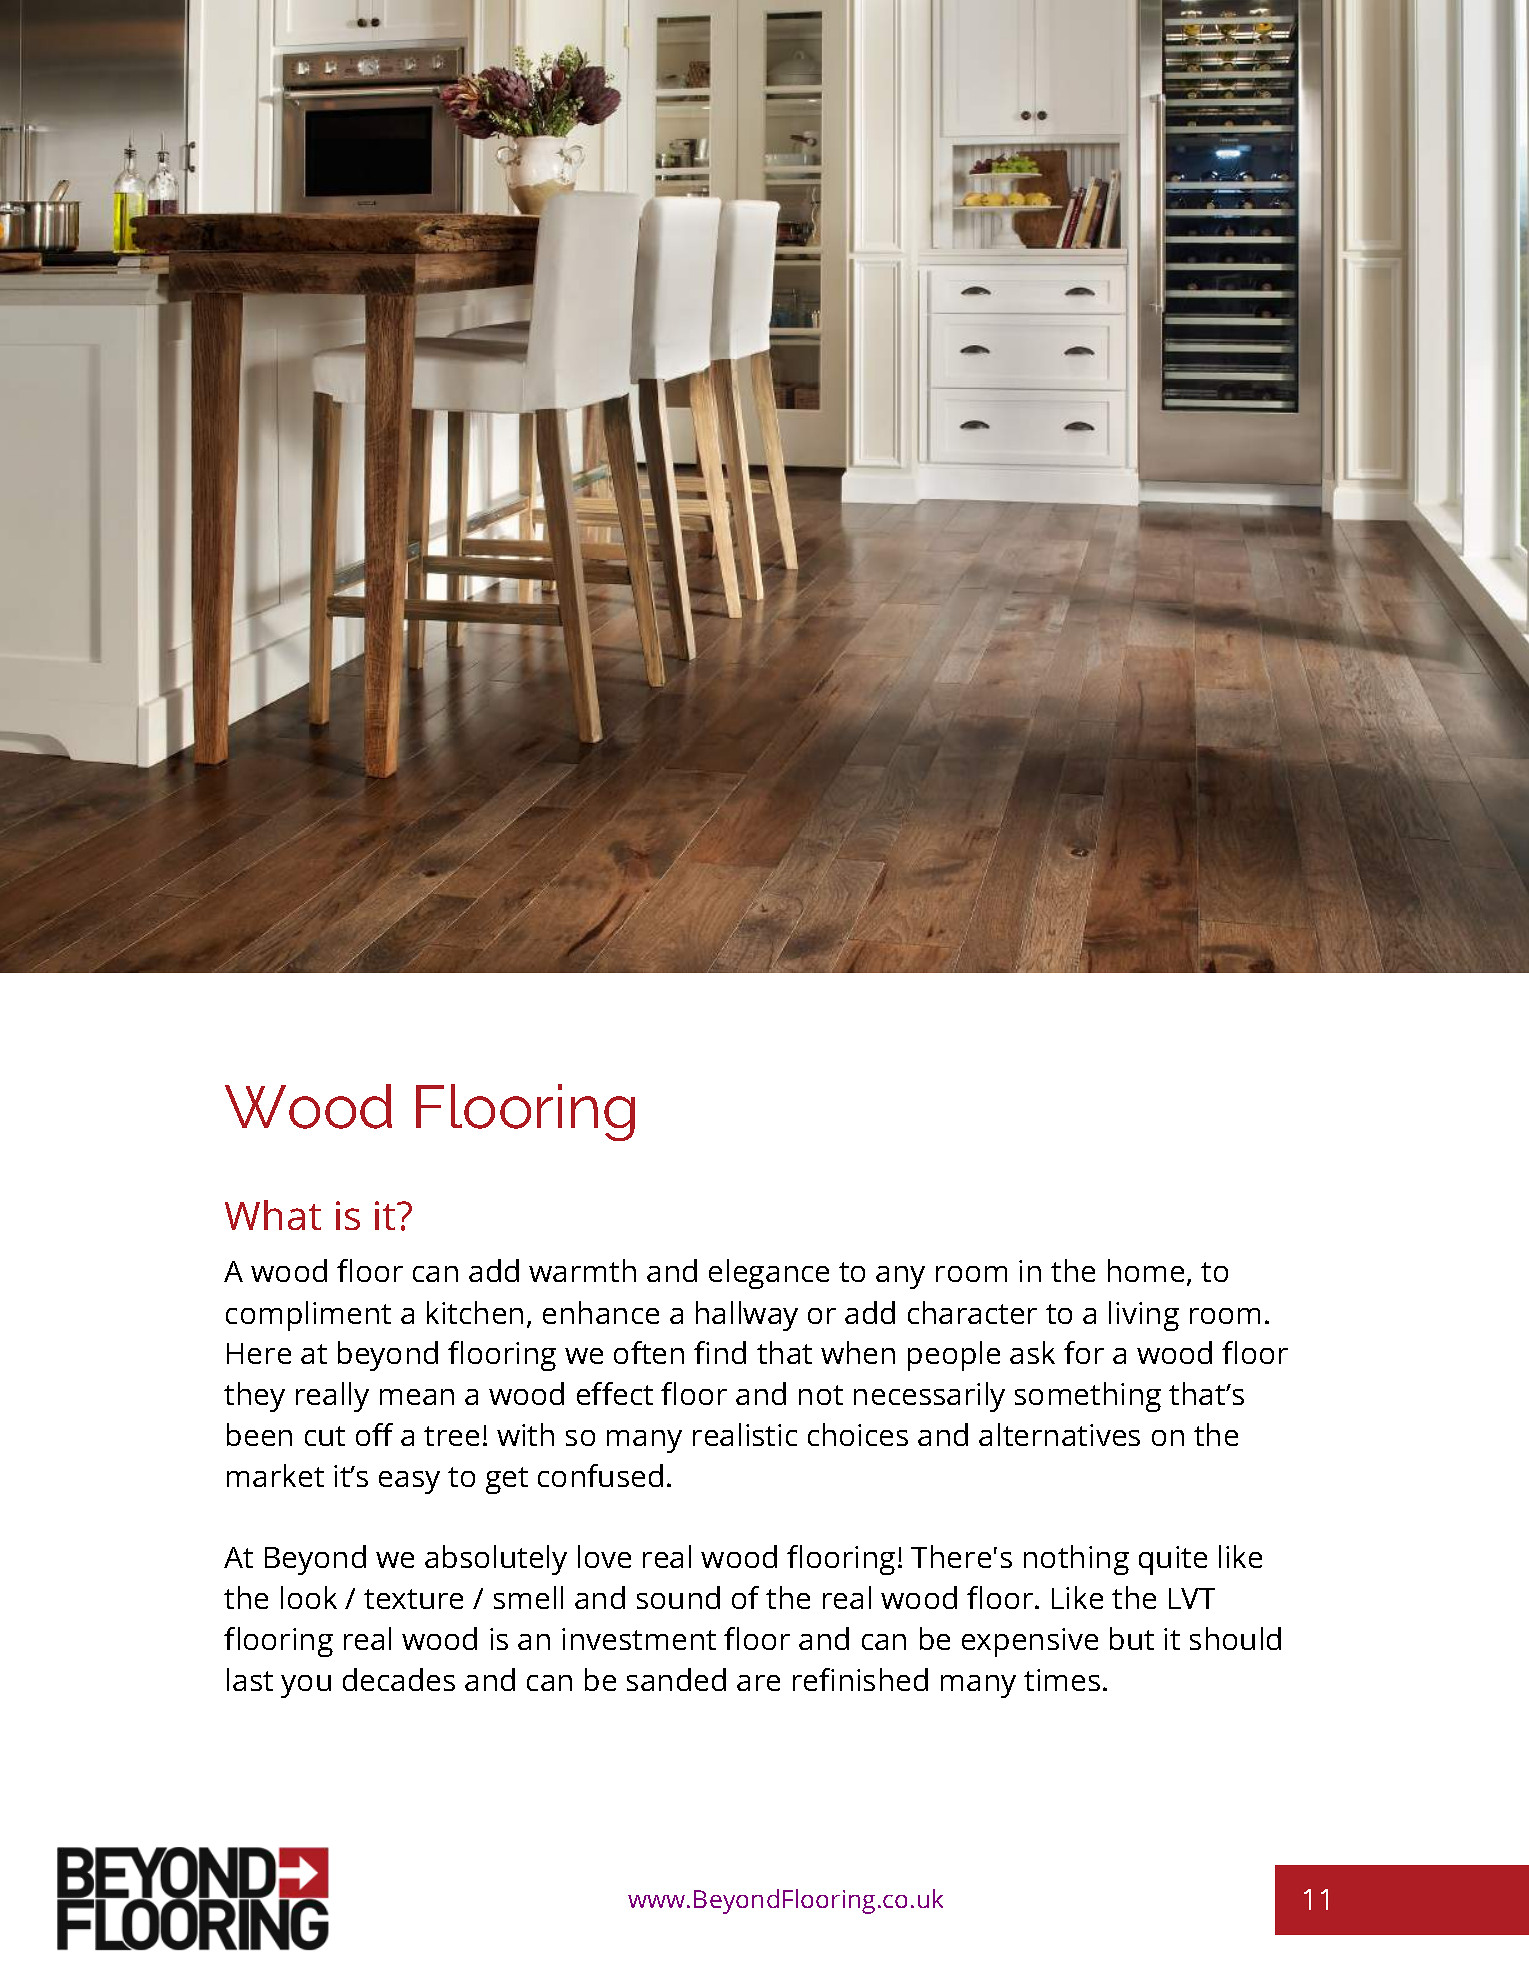 This screenshot has height=1979, width=1529. Describe the element at coordinates (858, 1434) in the screenshot. I see `choices` at that location.
